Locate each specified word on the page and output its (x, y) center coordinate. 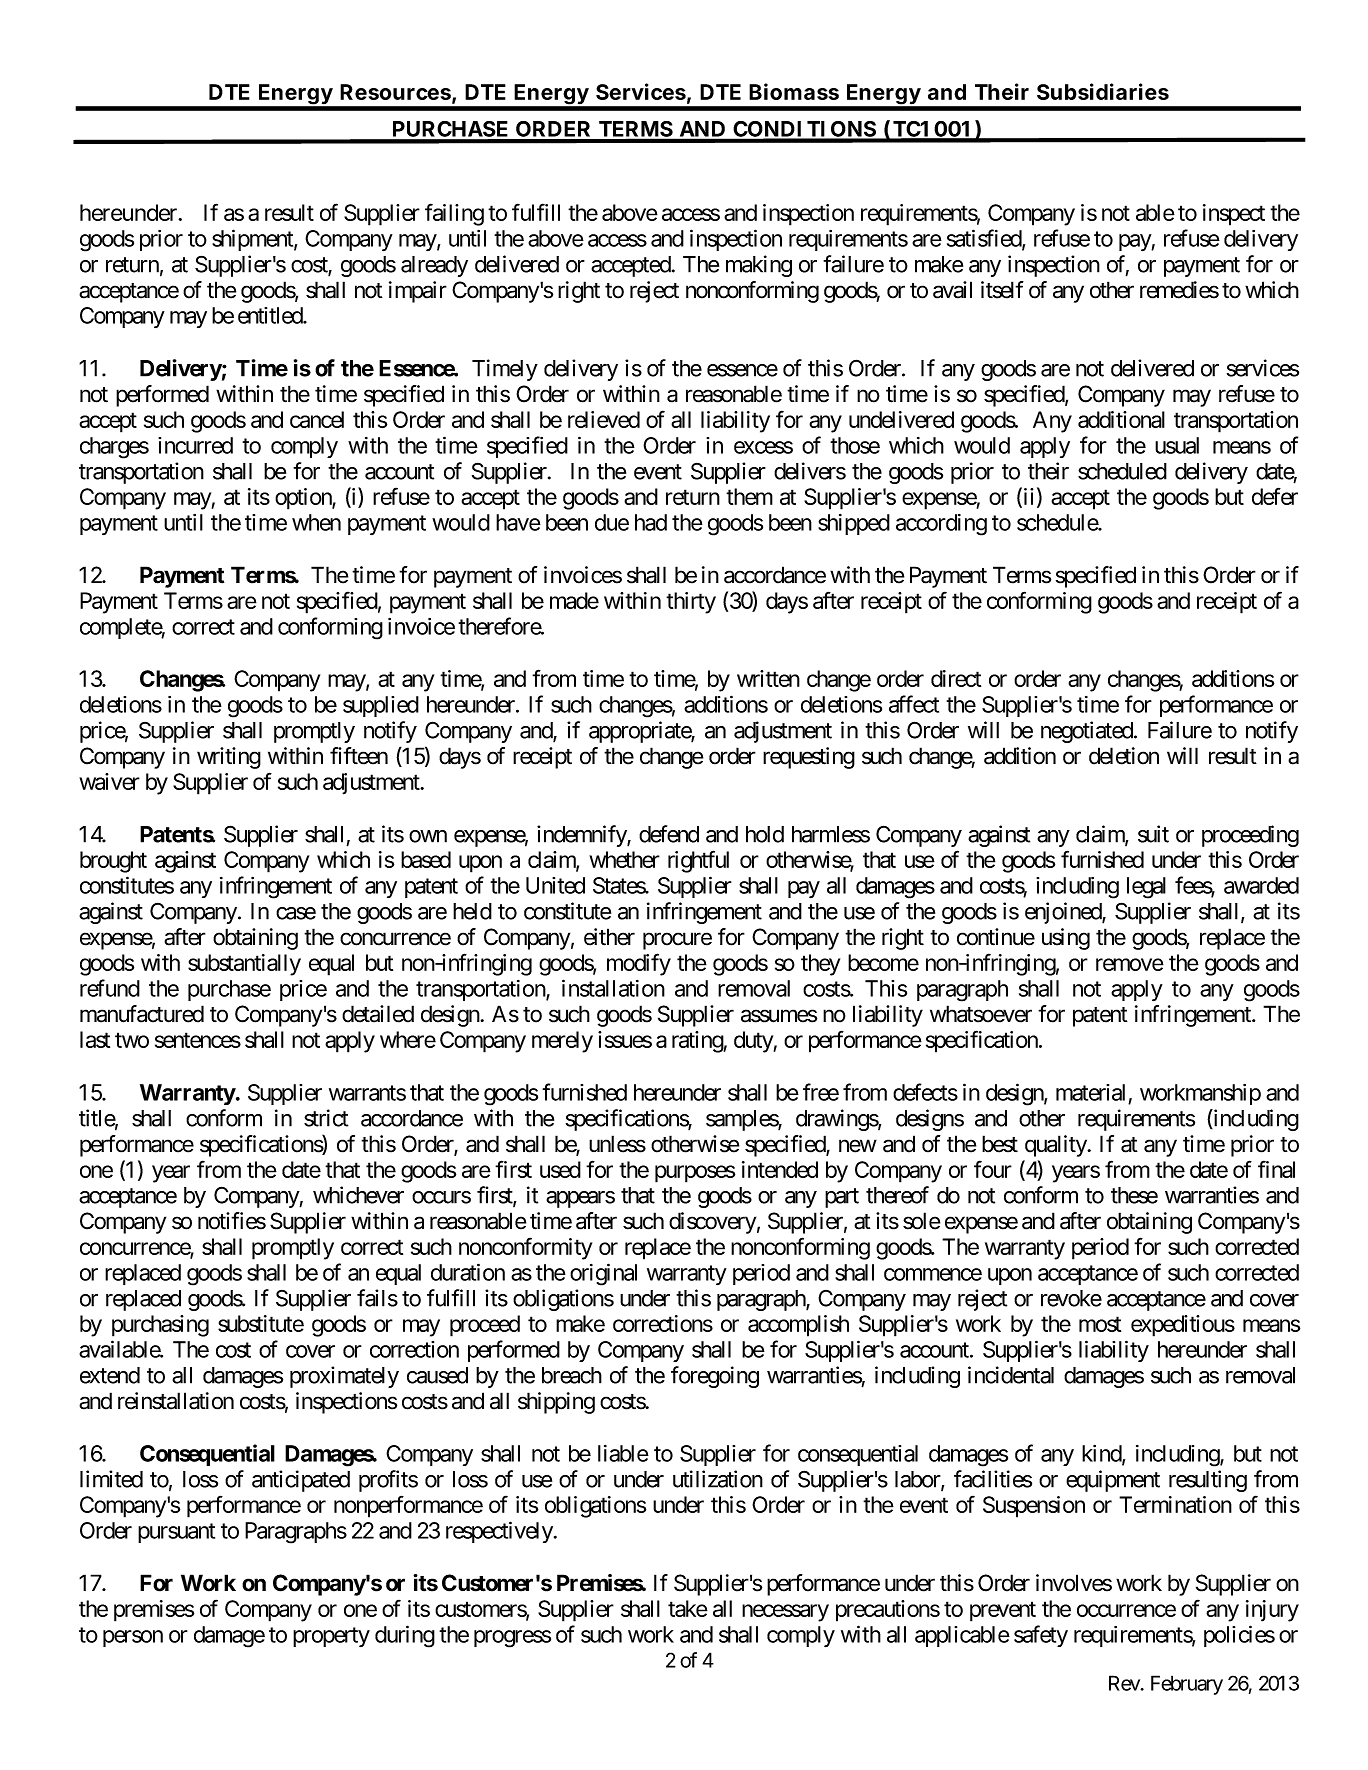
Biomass (794, 91)
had (651, 522)
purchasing (160, 1326)
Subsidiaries (1103, 91)
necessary (785, 1613)
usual (1177, 445)
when (316, 522)
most (1100, 1324)
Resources (396, 93)
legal (1146, 888)
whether (624, 859)
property (331, 1637)
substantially (244, 965)
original (603, 1274)
